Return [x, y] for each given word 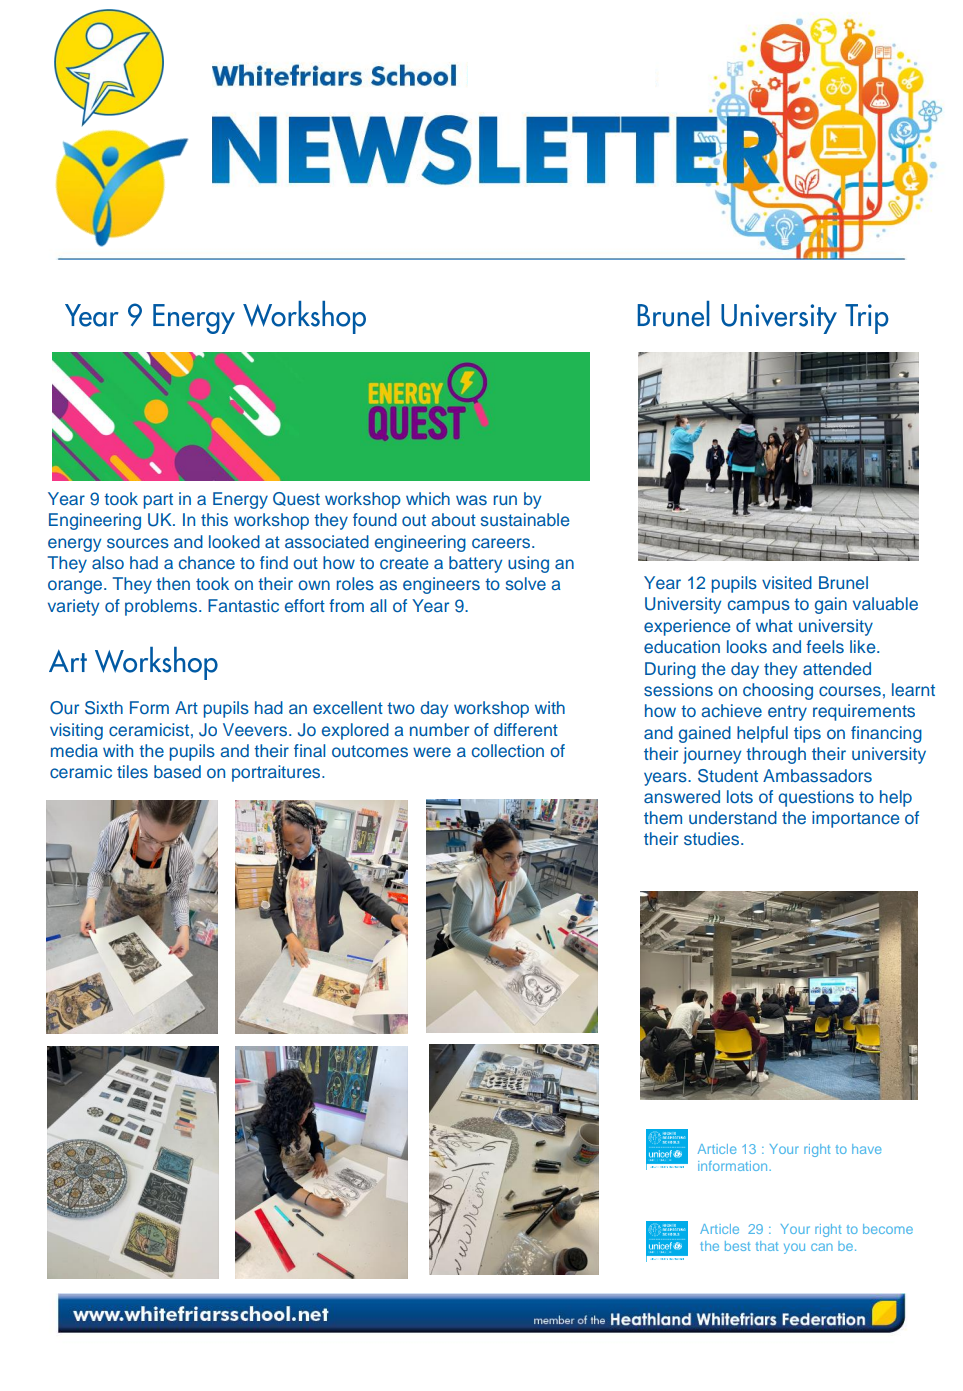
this [214, 519]
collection [508, 750]
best [737, 1246]
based [177, 771]
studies [711, 838]
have [866, 1149]
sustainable [525, 519]
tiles [132, 771]
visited [787, 582]
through [776, 755]
